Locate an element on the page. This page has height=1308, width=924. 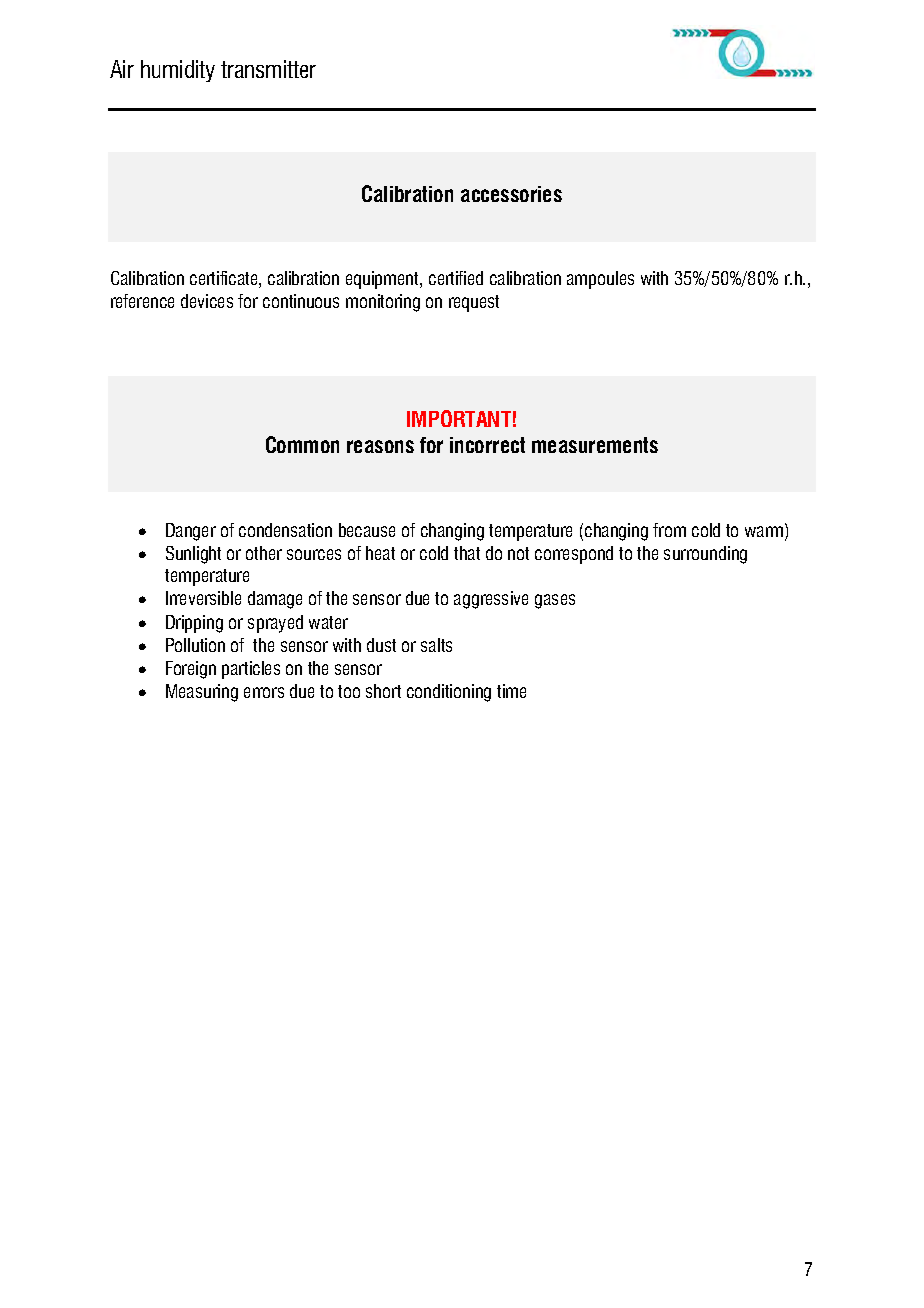
devices is located at coordinates (207, 301).
